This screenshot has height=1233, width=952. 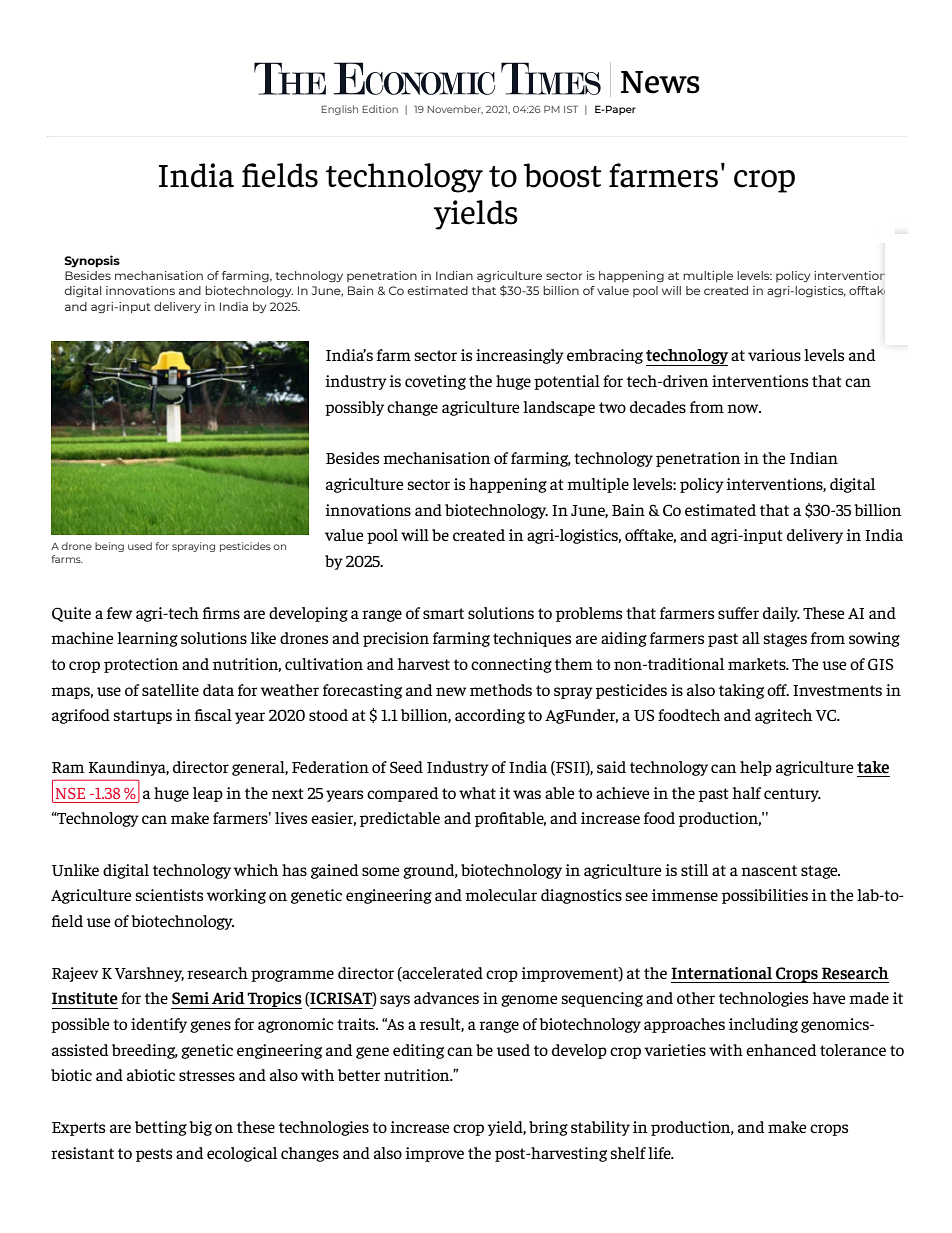 What do you see at coordinates (380, 109) in the screenshot?
I see `Edition` at bounding box center [380, 109].
